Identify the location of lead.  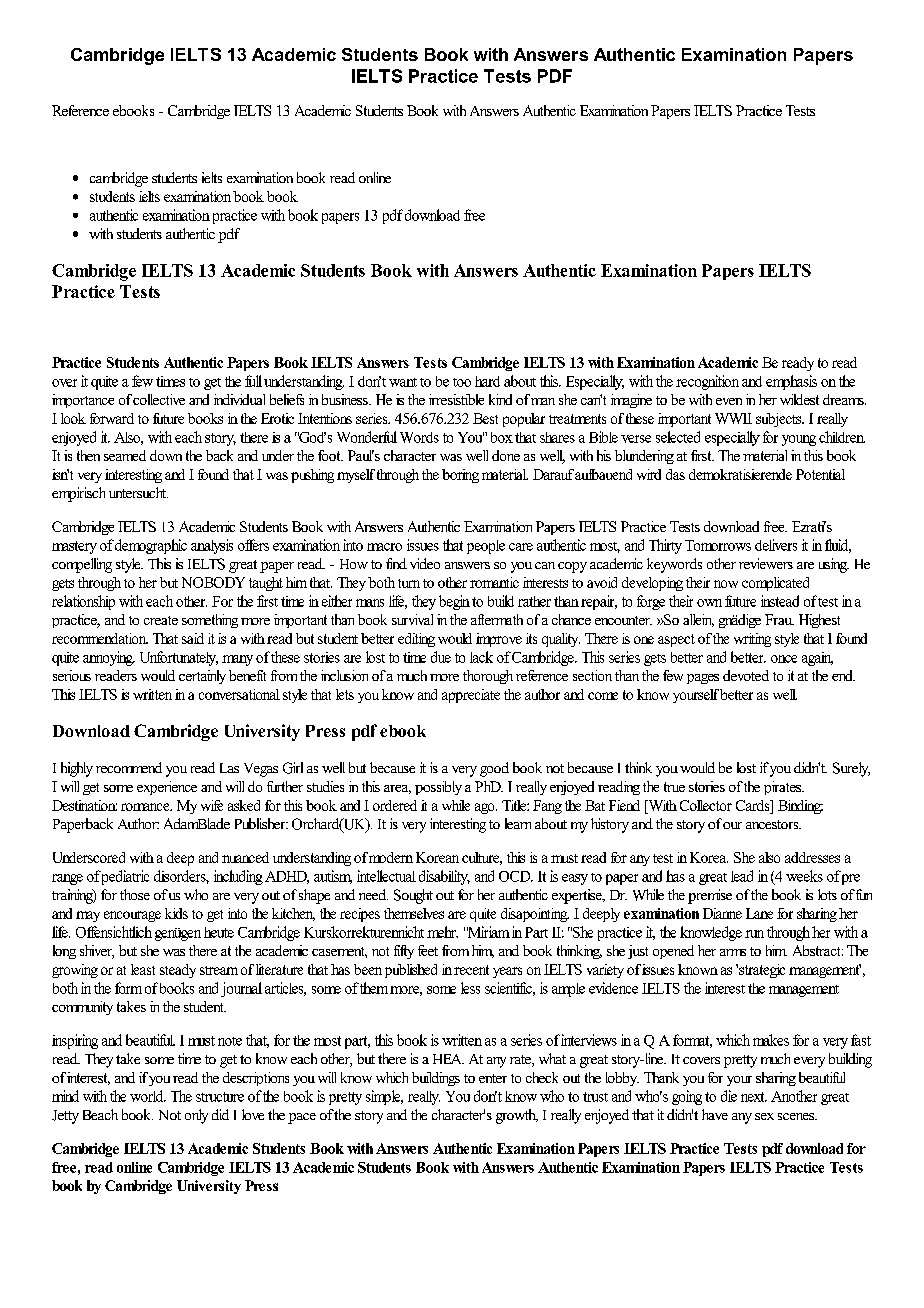
(742, 876).
